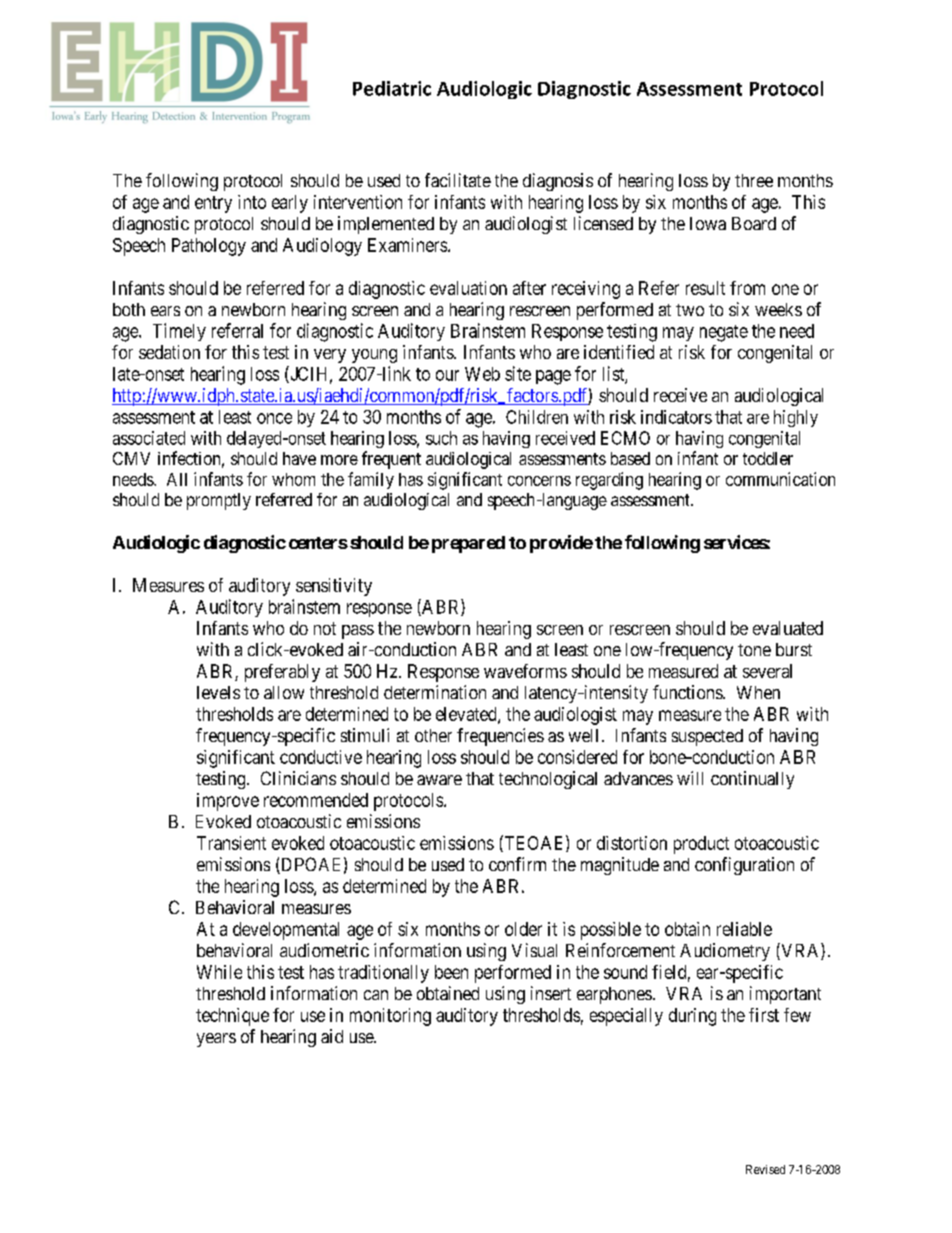  I want to click on will, so click(690, 778).
